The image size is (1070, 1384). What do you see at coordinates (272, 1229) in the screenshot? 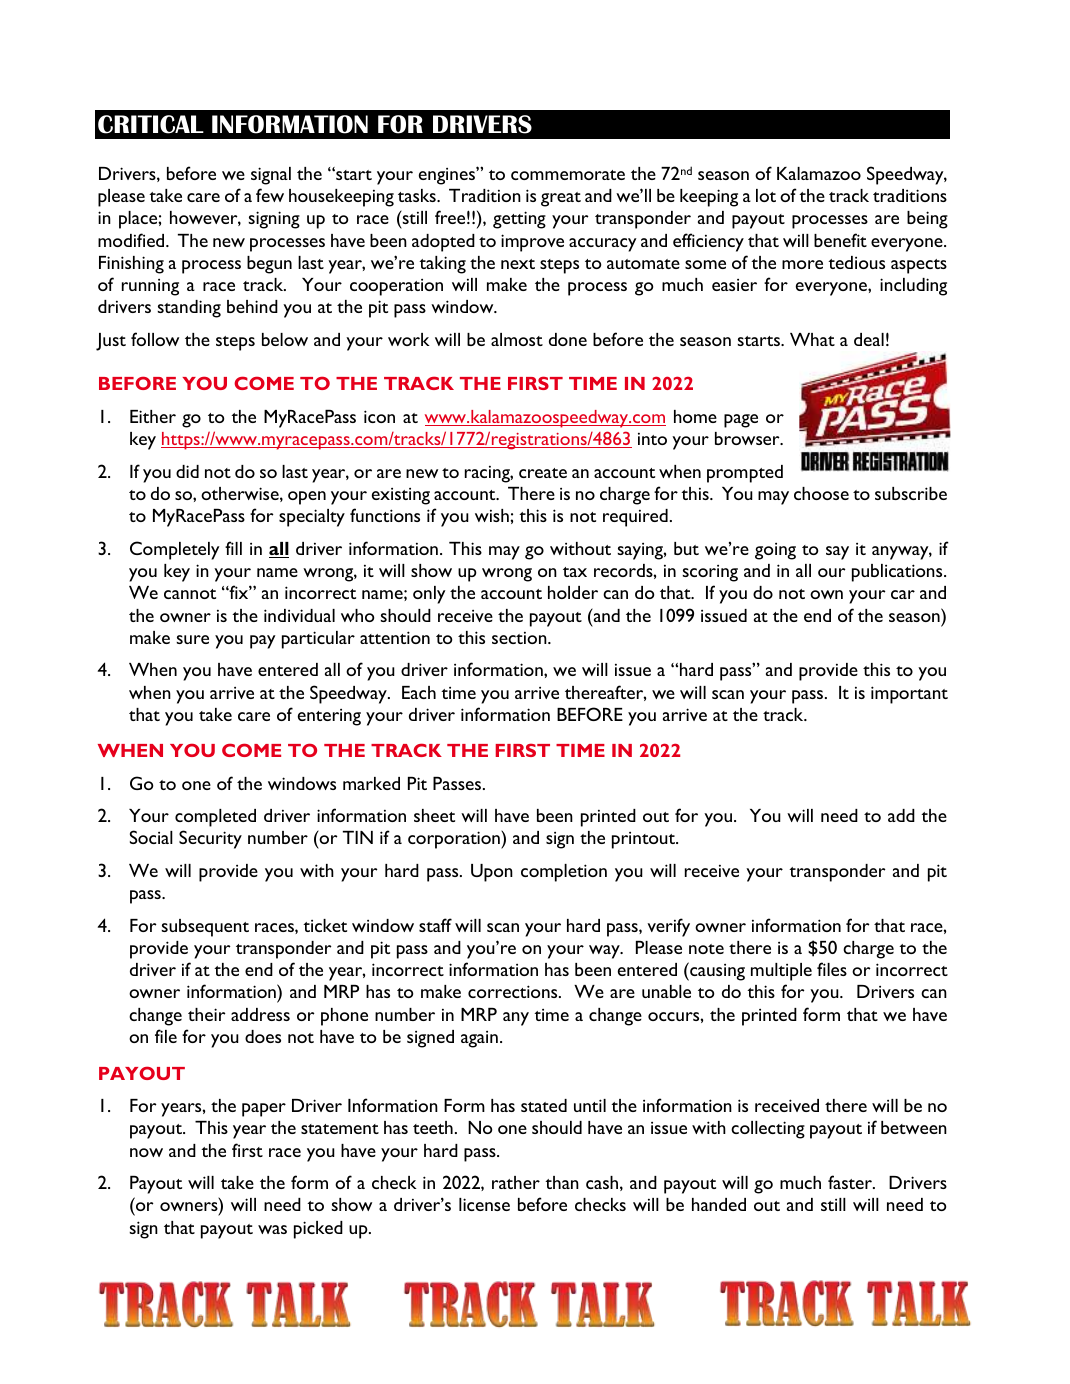
I see `was` at bounding box center [272, 1229].
